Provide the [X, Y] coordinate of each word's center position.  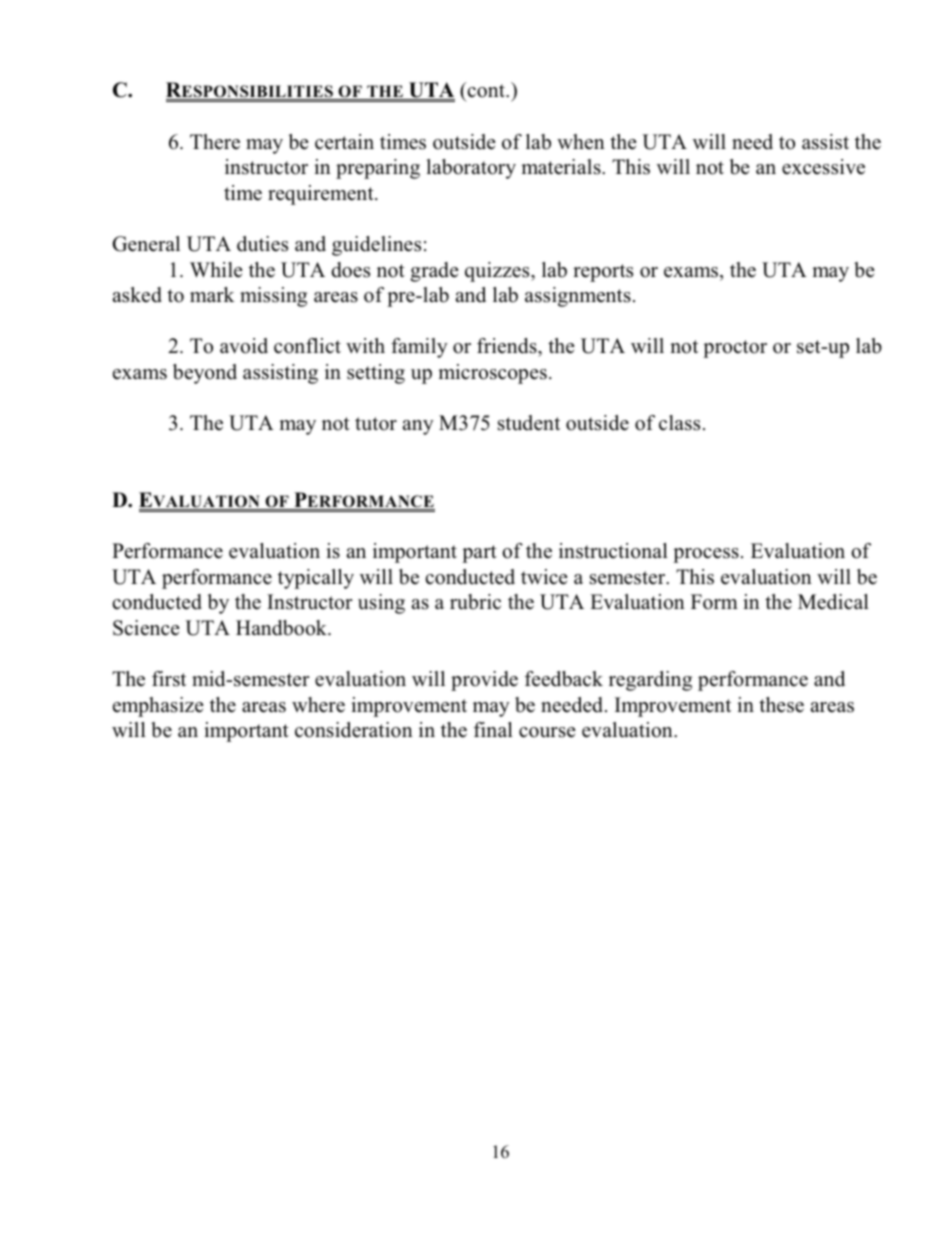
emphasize [158, 707]
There [215, 142]
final [493, 729]
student [529, 423]
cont [486, 91]
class [679, 423]
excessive [823, 167]
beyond [205, 374]
